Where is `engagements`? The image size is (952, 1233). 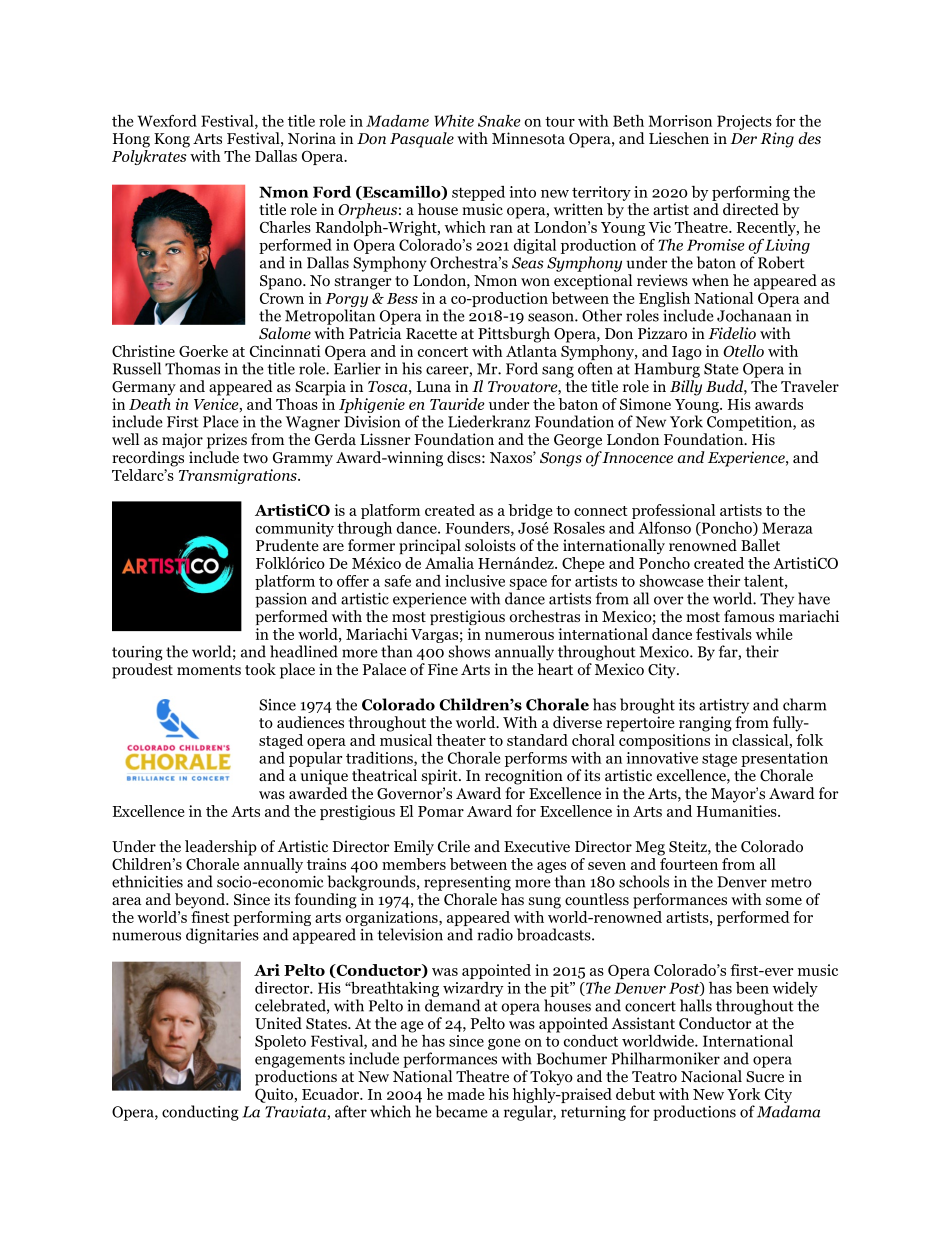
engagements is located at coordinates (300, 1061).
